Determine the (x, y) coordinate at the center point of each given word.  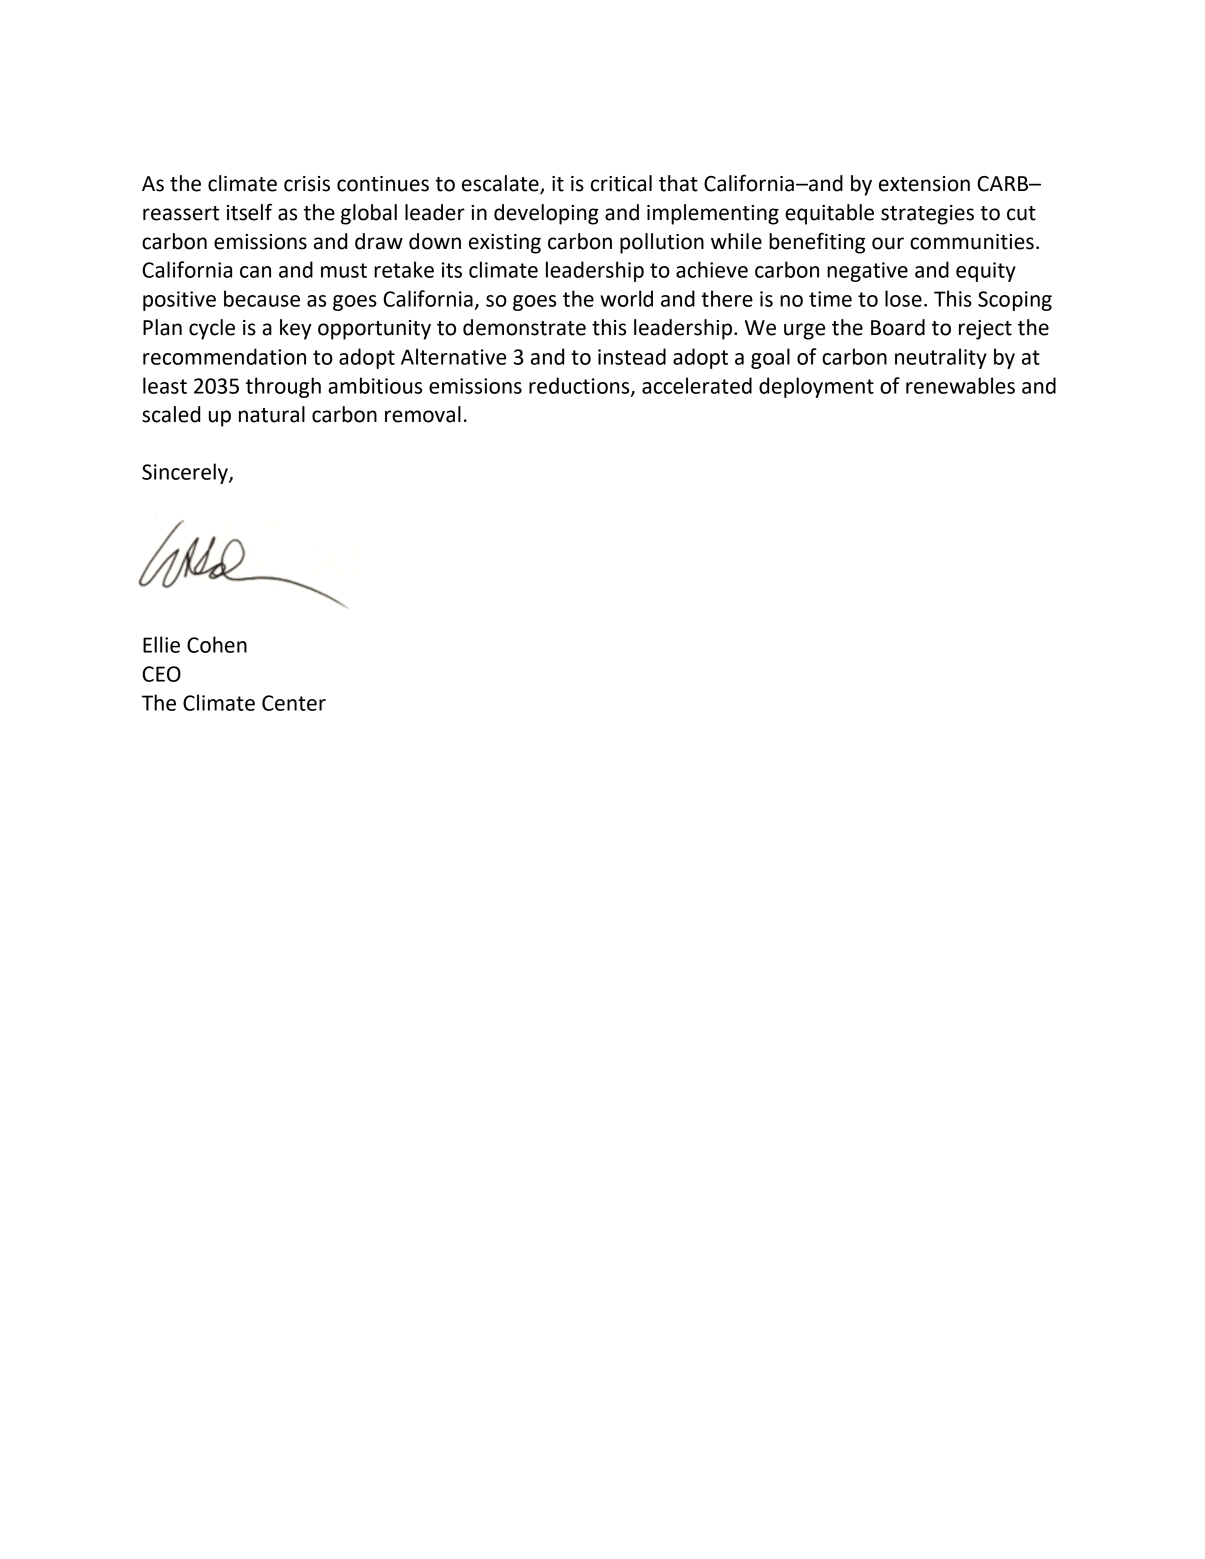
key (296, 329)
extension (924, 184)
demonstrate (524, 327)
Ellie (161, 644)
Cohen (217, 644)
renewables (960, 385)
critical (621, 183)
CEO (161, 674)
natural (272, 414)
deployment (816, 387)
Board (898, 327)
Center (294, 703)
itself (249, 212)
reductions (580, 386)
